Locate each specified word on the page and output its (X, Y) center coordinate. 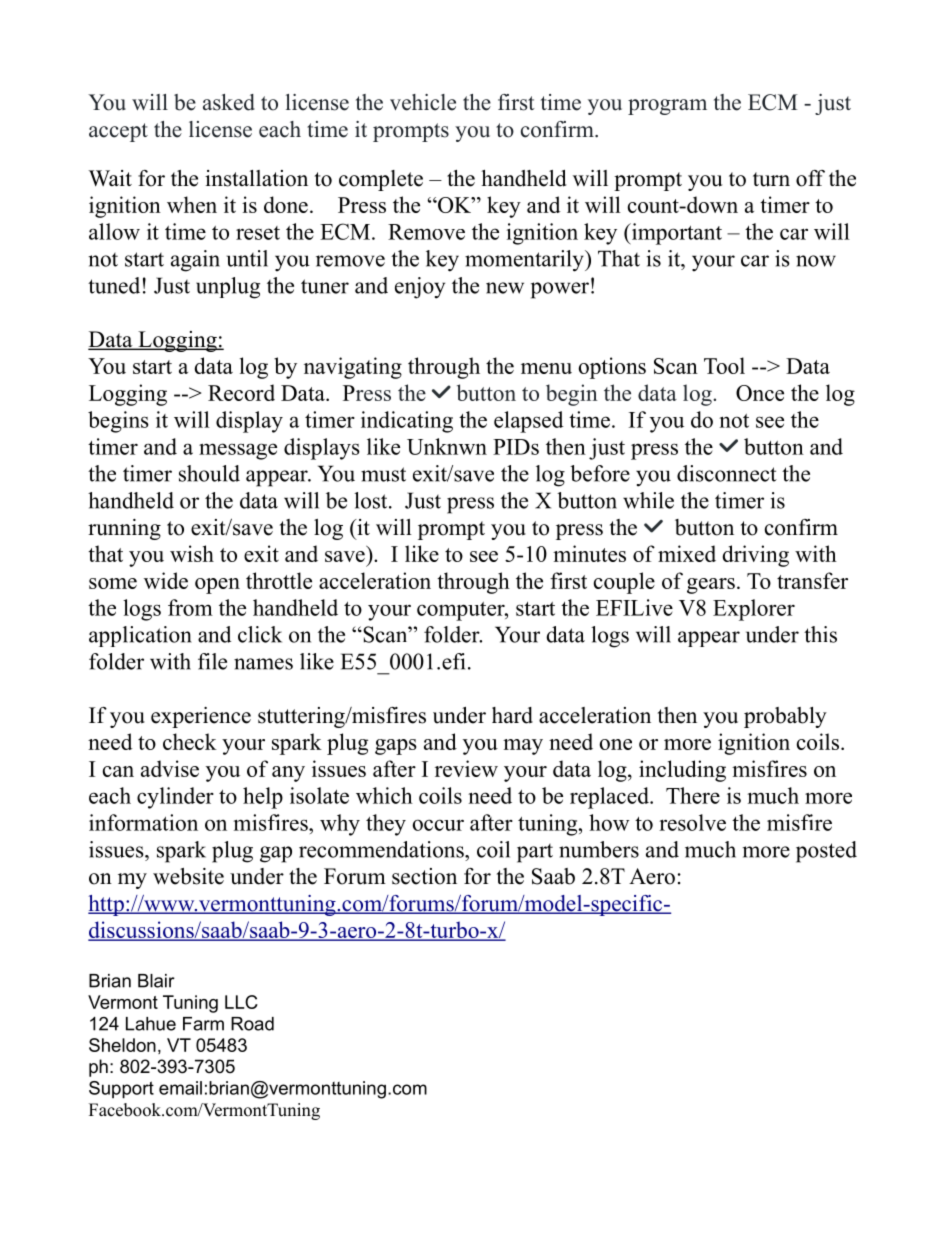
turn (771, 179)
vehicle (423, 102)
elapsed (529, 422)
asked (229, 102)
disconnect (727, 473)
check (190, 741)
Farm (203, 1024)
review (466, 768)
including (682, 771)
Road (252, 1024)
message (238, 451)
